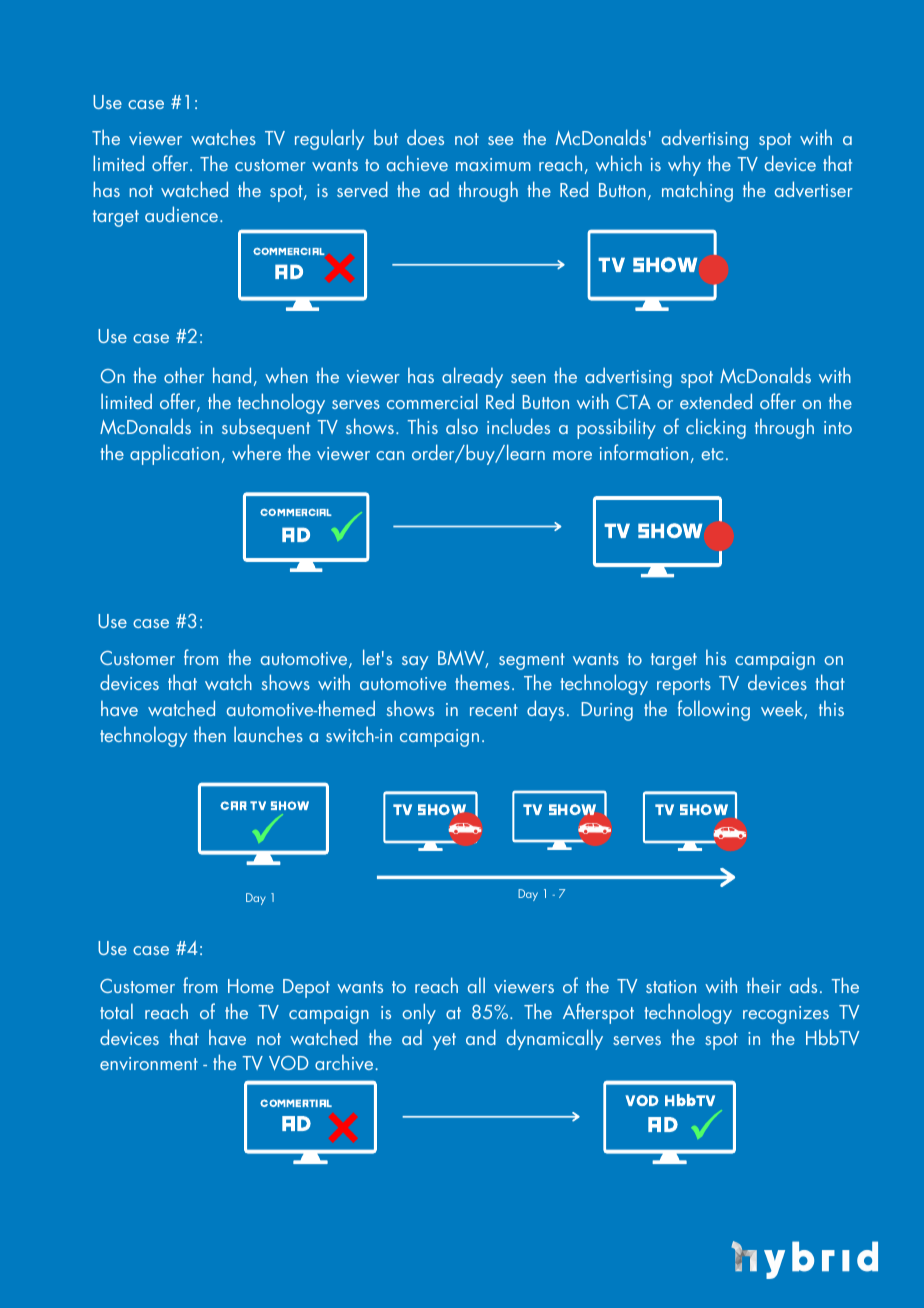  What do you see at coordinates (532, 661) in the screenshot?
I see `segment` at bounding box center [532, 661].
